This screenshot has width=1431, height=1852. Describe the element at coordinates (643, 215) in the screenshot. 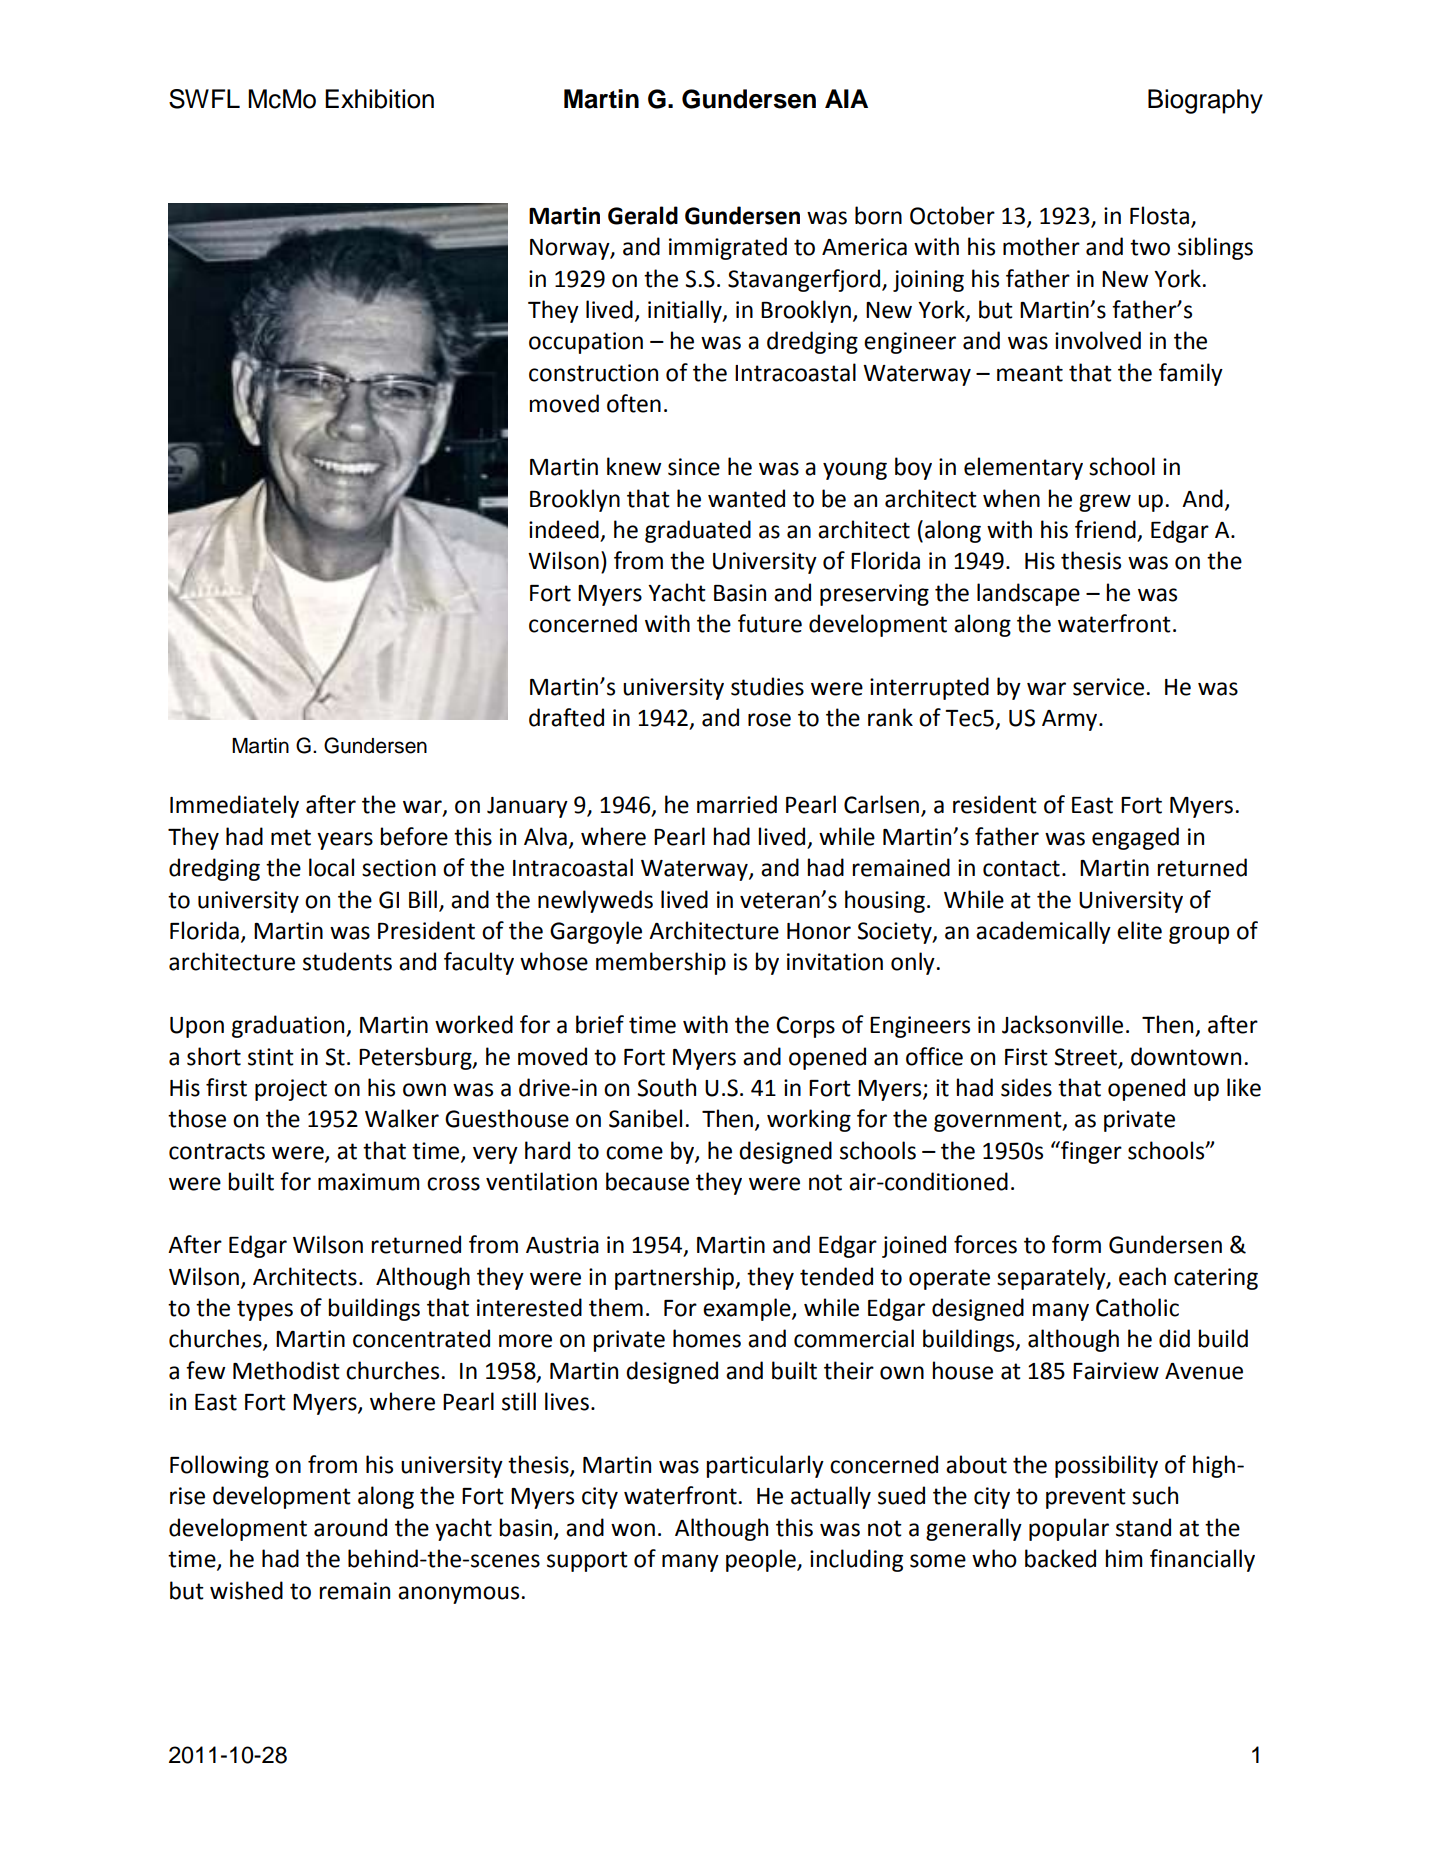

I see `Gerald` at that location.
